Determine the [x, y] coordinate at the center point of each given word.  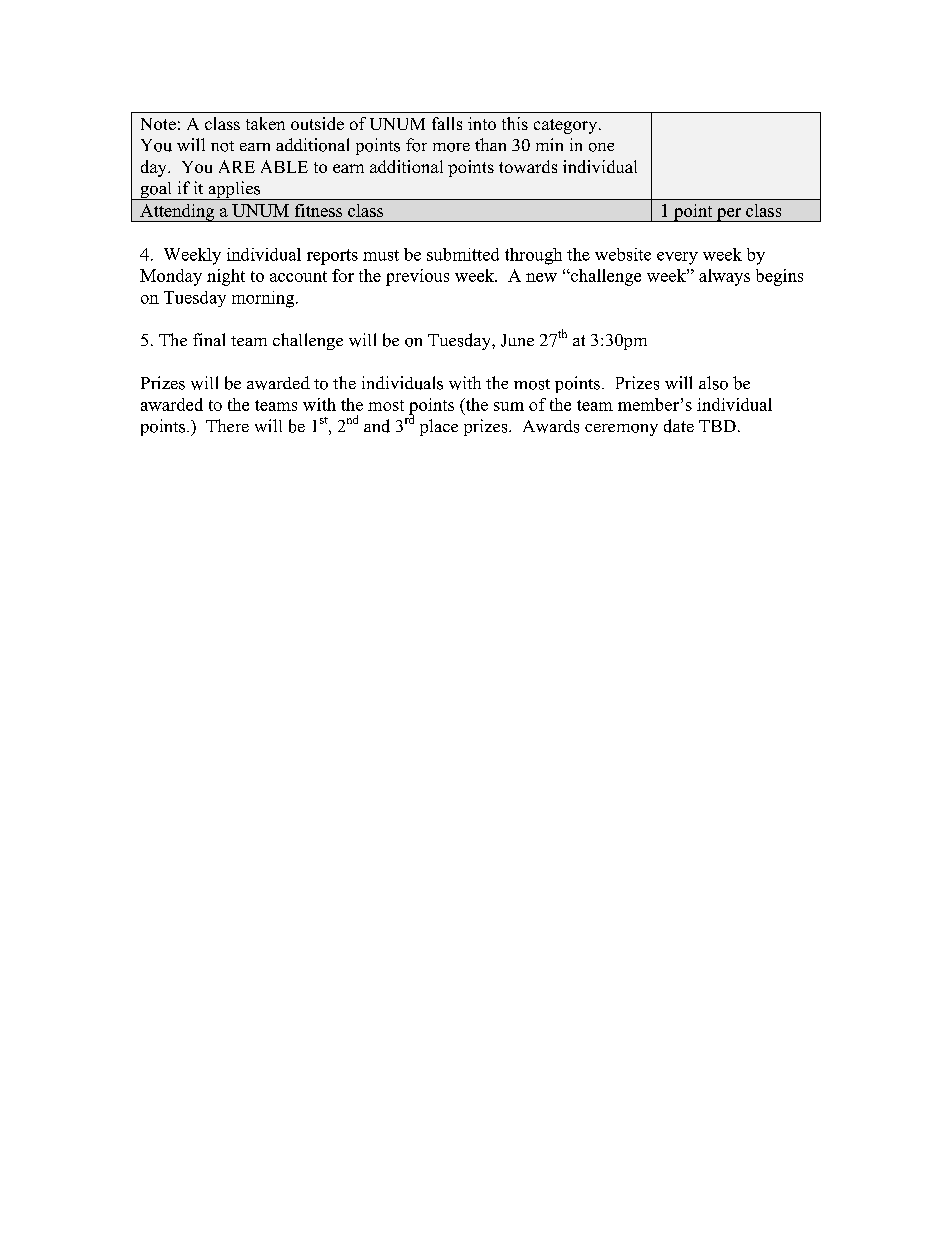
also [713, 383]
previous [417, 277]
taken [265, 123]
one [601, 147]
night [226, 277]
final [209, 339]
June [517, 340]
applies [234, 190]
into [482, 123]
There [227, 425]
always [724, 277]
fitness [318, 210]
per [729, 215]
